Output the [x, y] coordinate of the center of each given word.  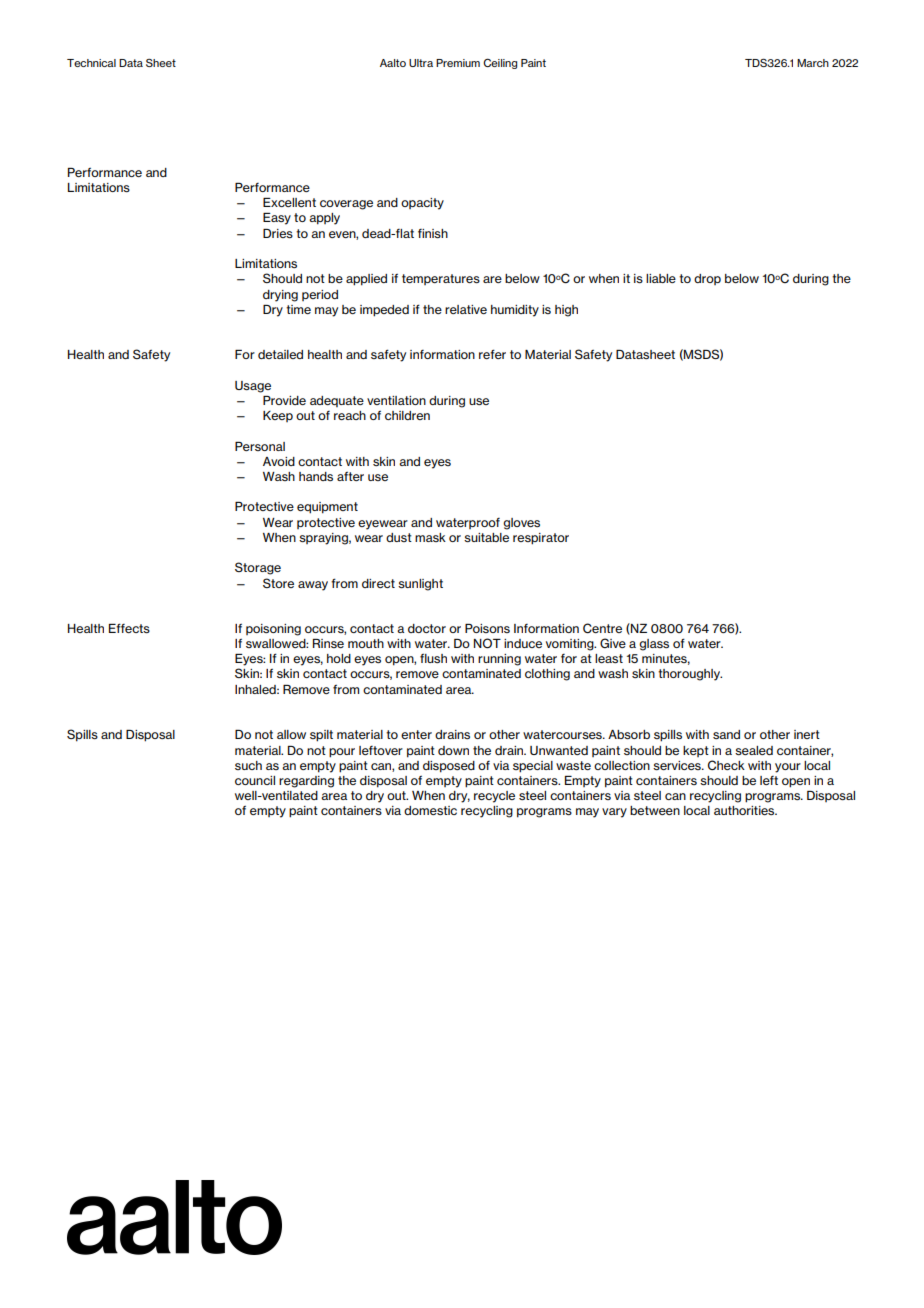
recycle [494, 797]
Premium [458, 63]
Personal [260, 446]
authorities [745, 810]
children [407, 415]
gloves [521, 524]
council [255, 780]
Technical [91, 63]
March [813, 63]
